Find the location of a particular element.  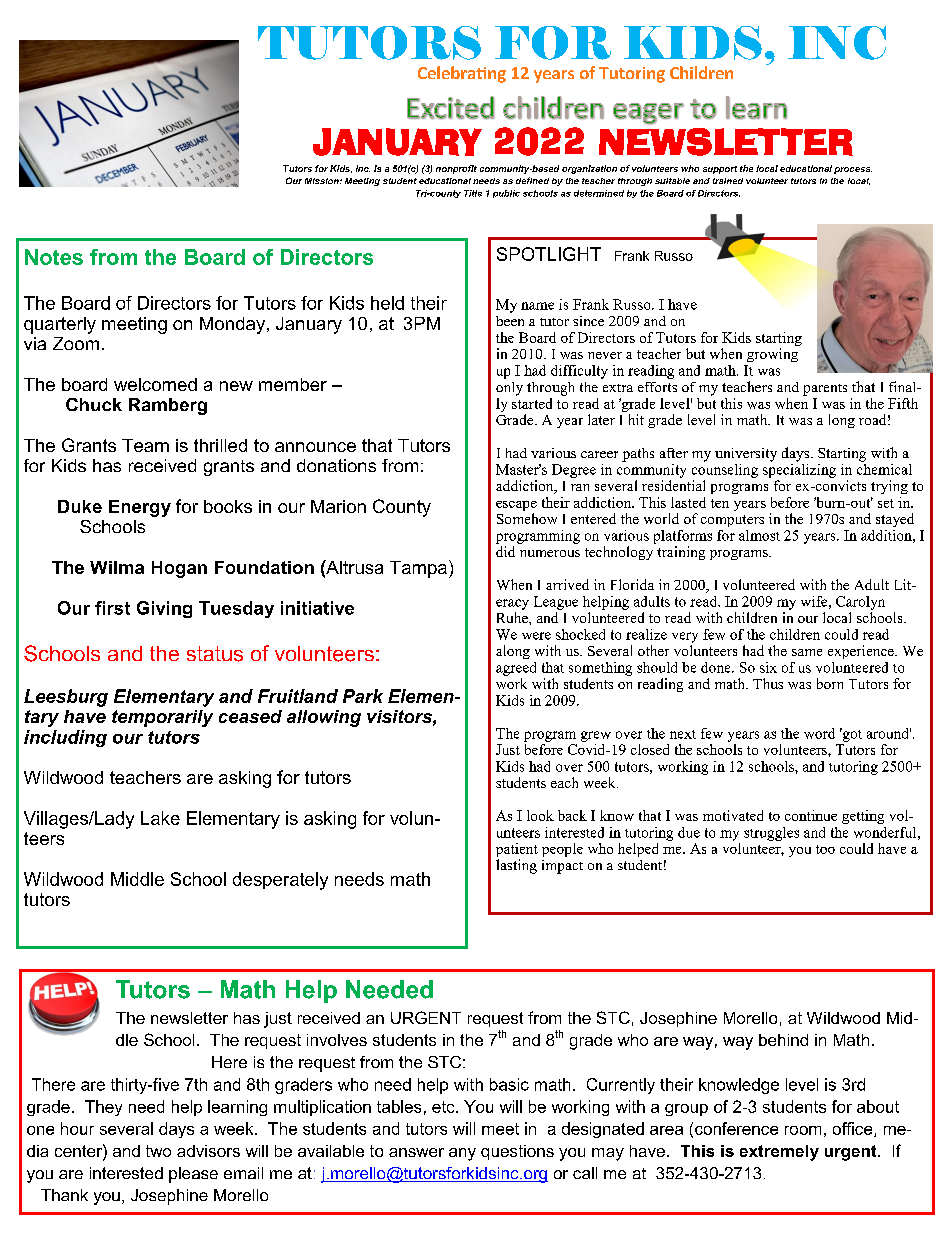

escape is located at coordinates (516, 506).
